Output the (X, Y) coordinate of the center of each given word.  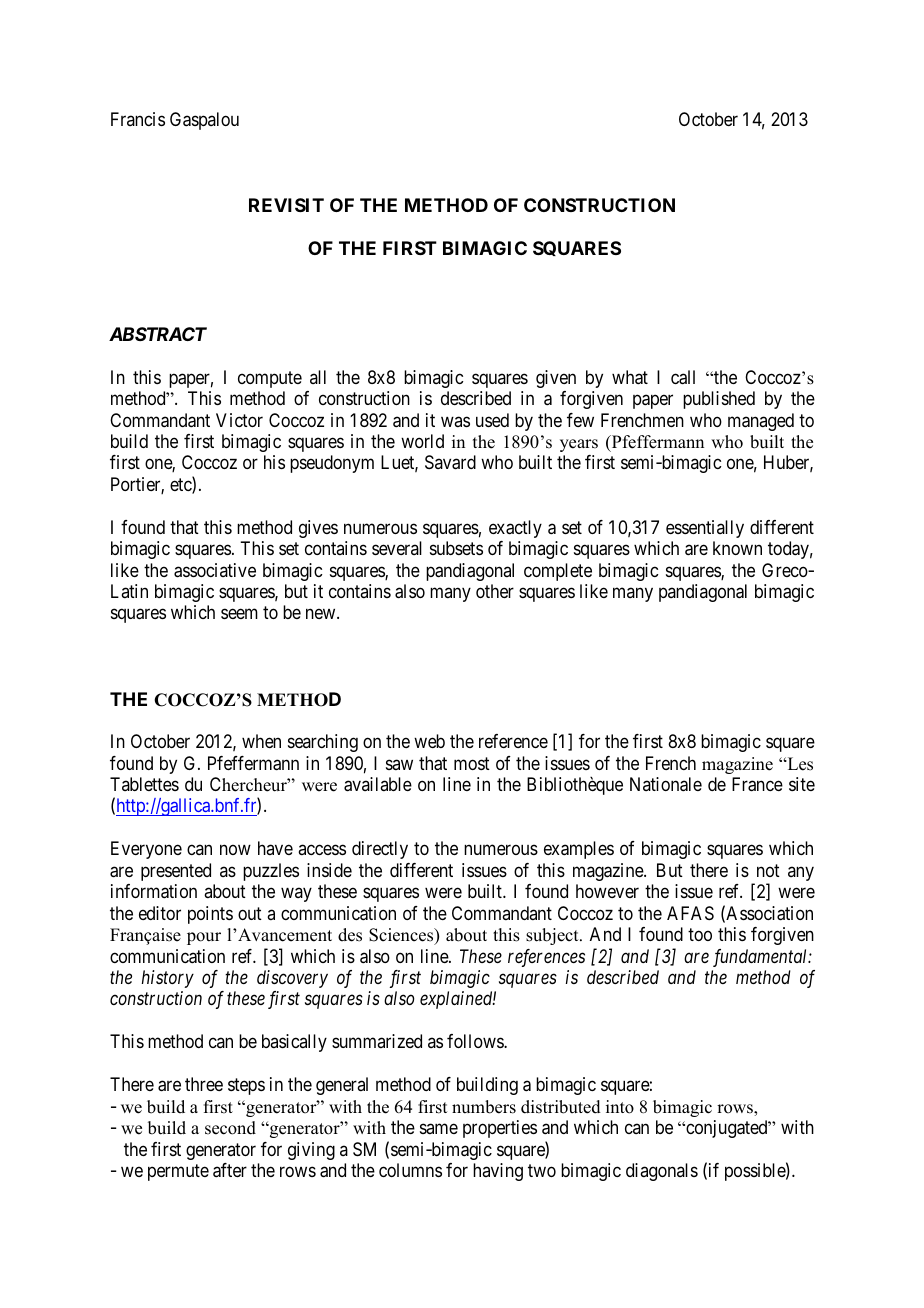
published (719, 400)
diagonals (662, 1172)
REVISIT (286, 205)
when (261, 741)
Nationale (666, 784)
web (429, 741)
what (630, 377)
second (230, 1128)
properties (500, 1129)
